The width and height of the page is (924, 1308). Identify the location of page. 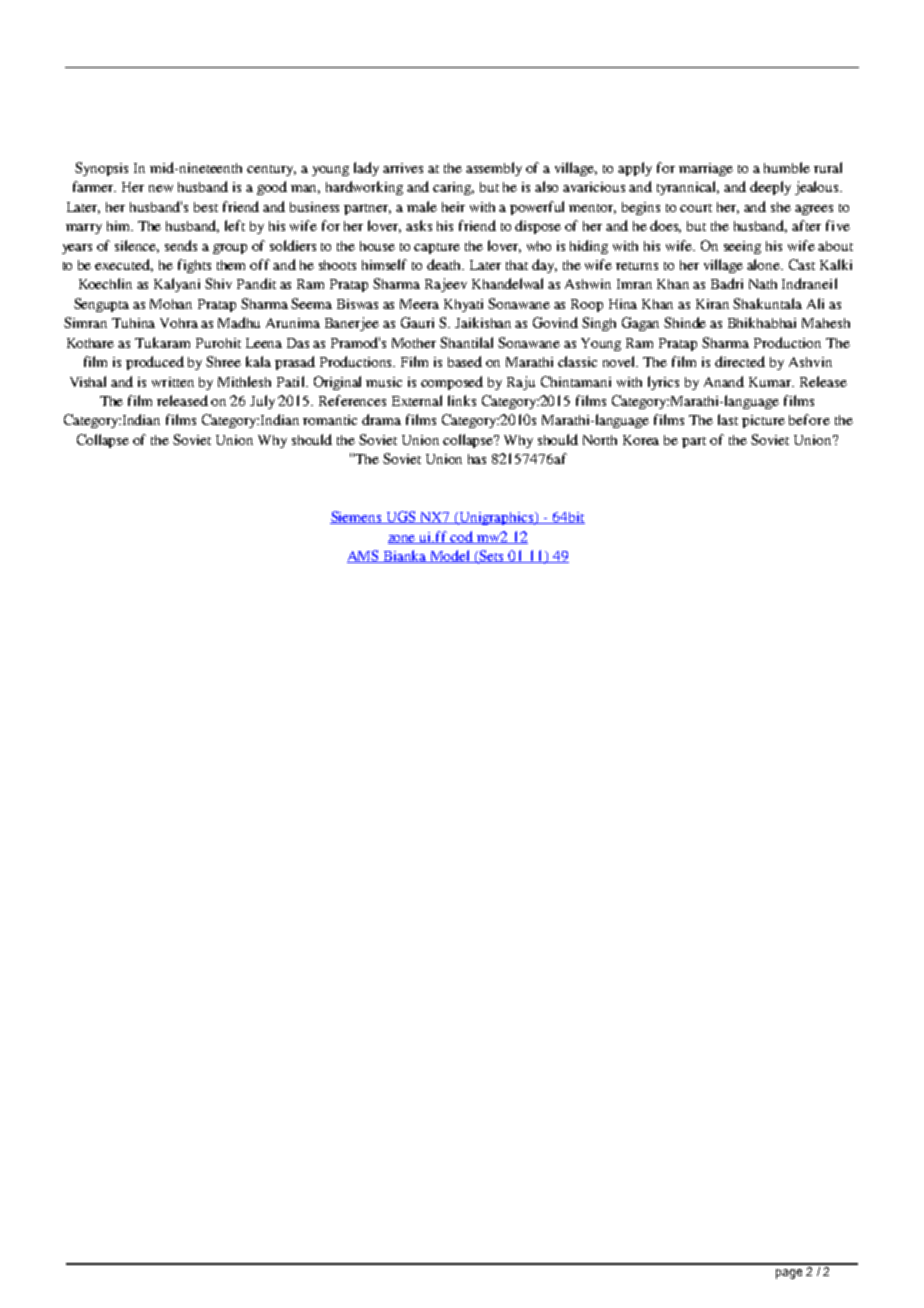
(789, 1274).
